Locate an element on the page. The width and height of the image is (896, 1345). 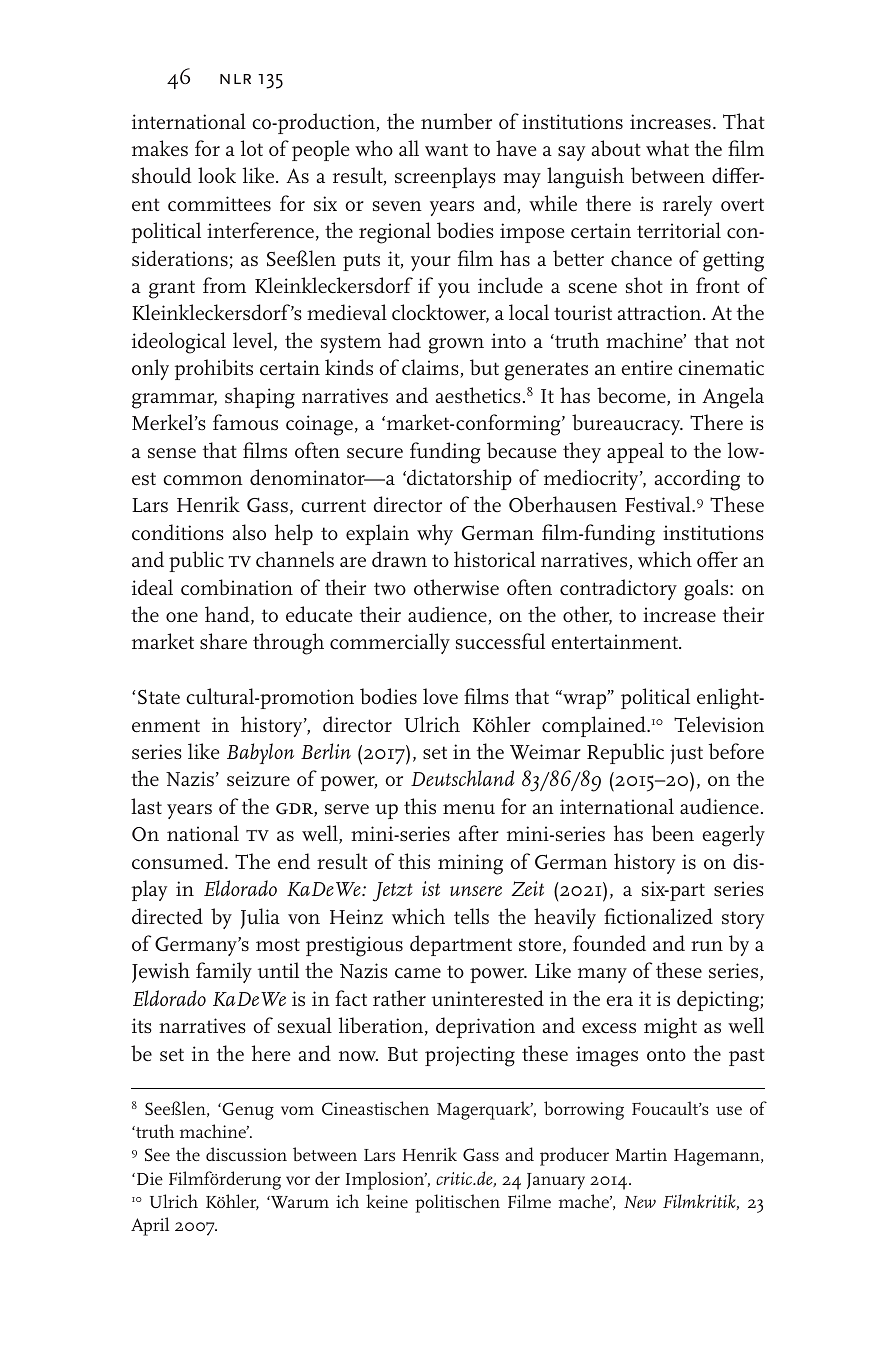
discussion is located at coordinates (246, 1154).
